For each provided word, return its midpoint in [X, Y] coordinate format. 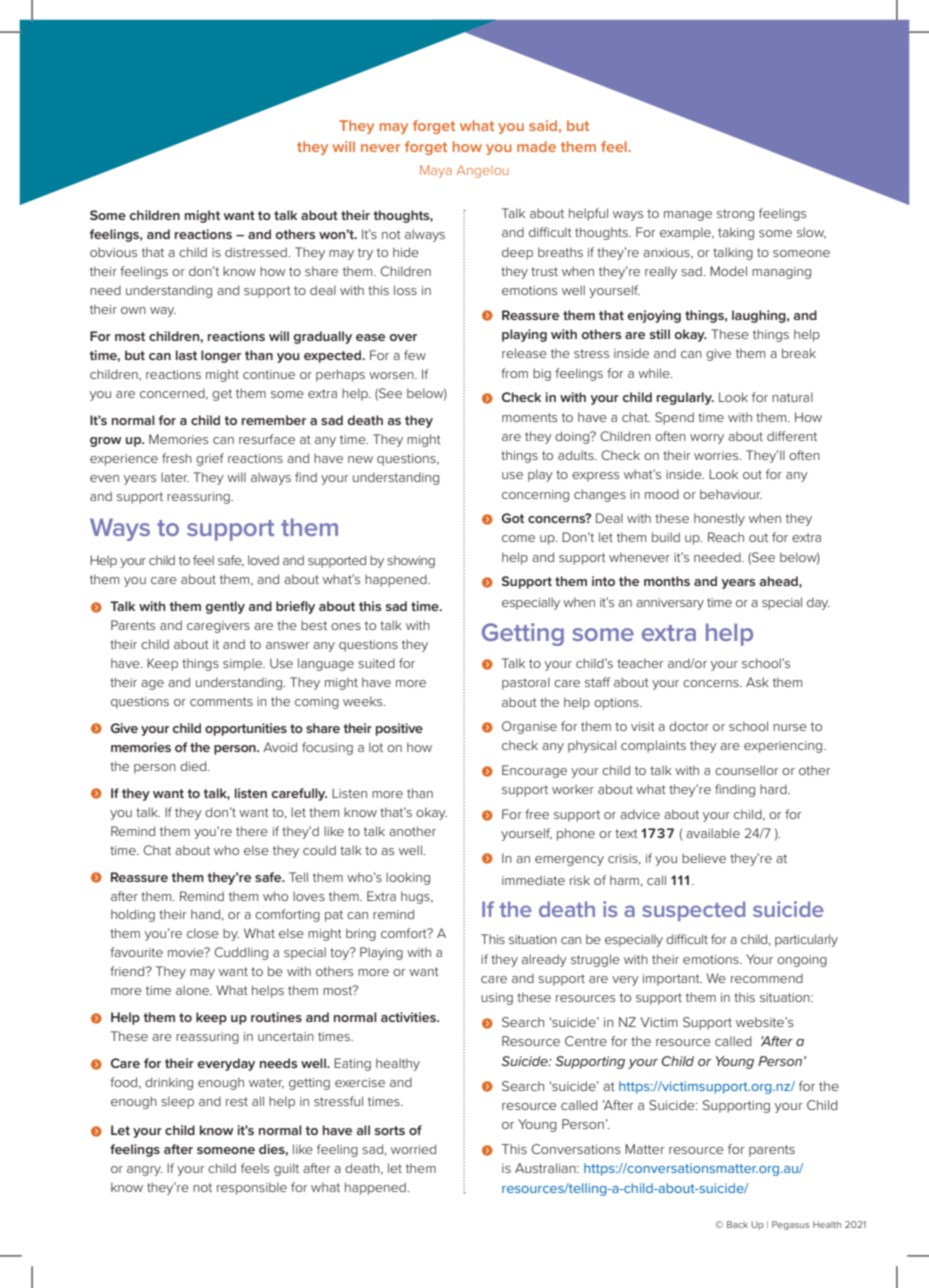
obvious [113, 252]
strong [735, 215]
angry [145, 1171]
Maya [436, 171]
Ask [757, 682]
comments [221, 701]
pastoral [526, 683]
